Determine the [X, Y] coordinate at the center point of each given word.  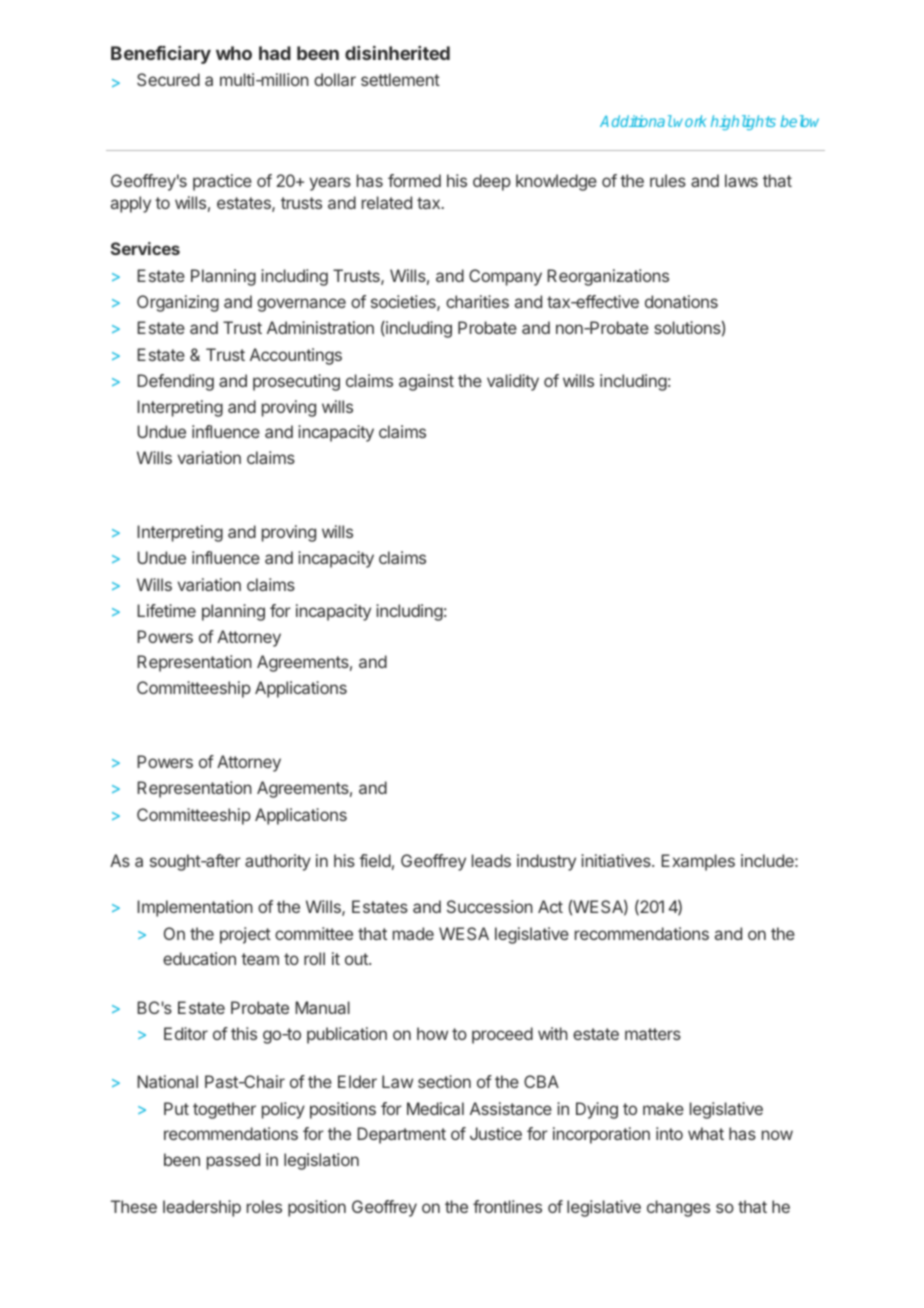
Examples [698, 862]
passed [233, 1161]
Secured [168, 79]
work [690, 121]
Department [401, 1135]
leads [491, 860]
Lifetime [166, 610]
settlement [400, 79]
